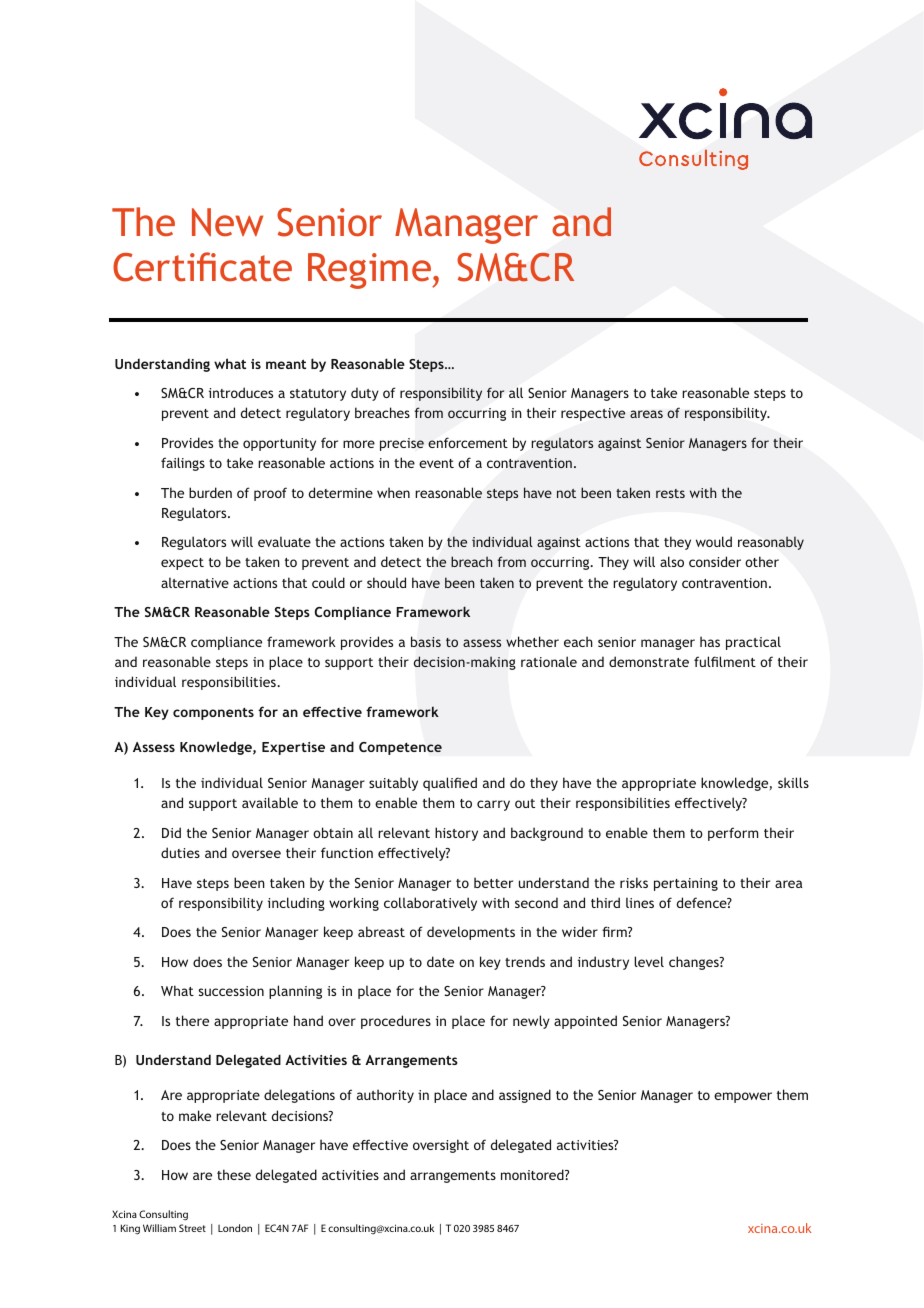 The width and height of the page is (924, 1308). I want to click on monitored, so click(533, 1174).
